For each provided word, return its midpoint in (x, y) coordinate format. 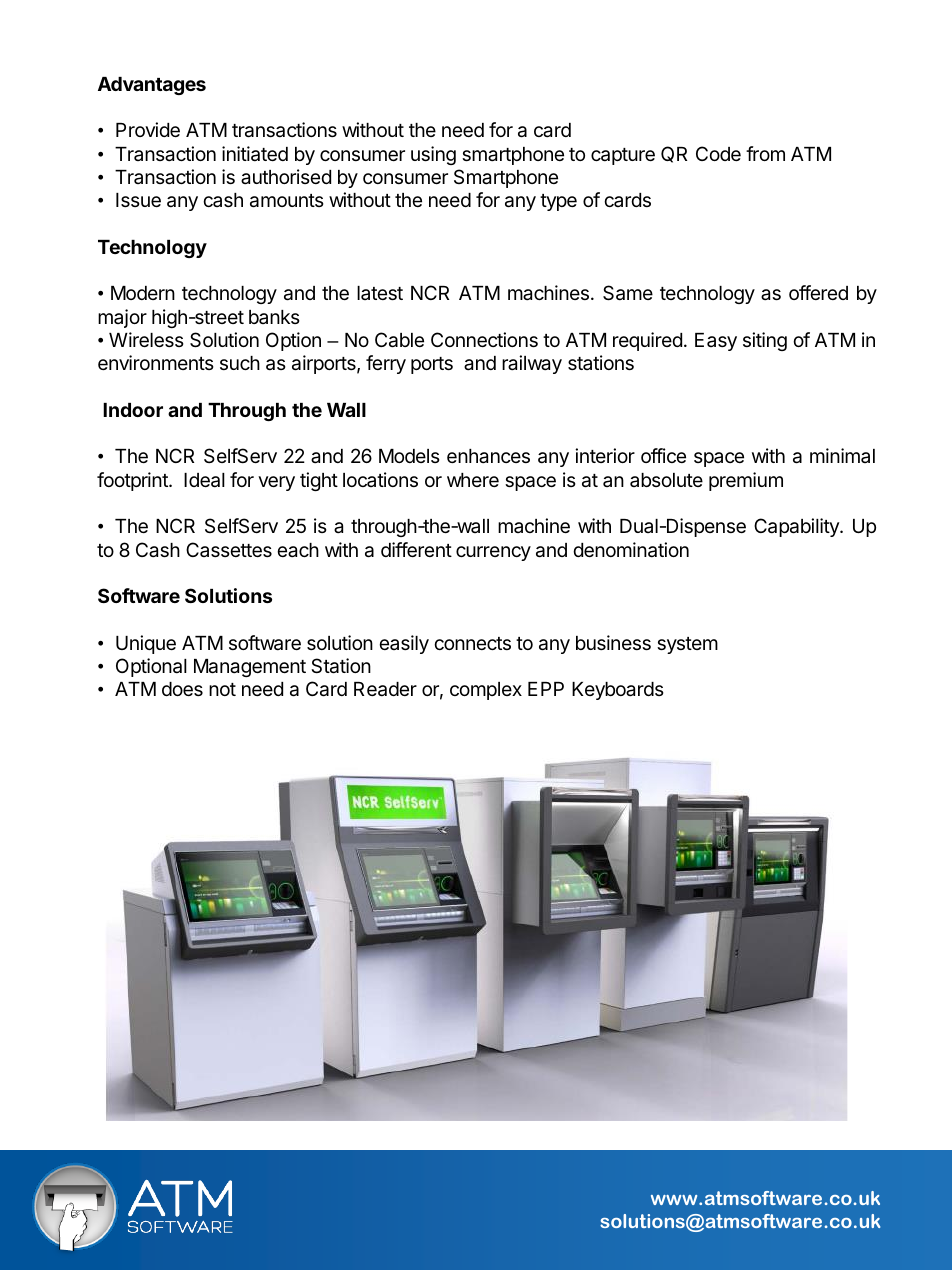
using (433, 155)
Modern (143, 293)
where (473, 480)
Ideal (204, 480)
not (222, 689)
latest (380, 293)
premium (746, 481)
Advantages (152, 86)
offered (818, 292)
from (765, 153)
